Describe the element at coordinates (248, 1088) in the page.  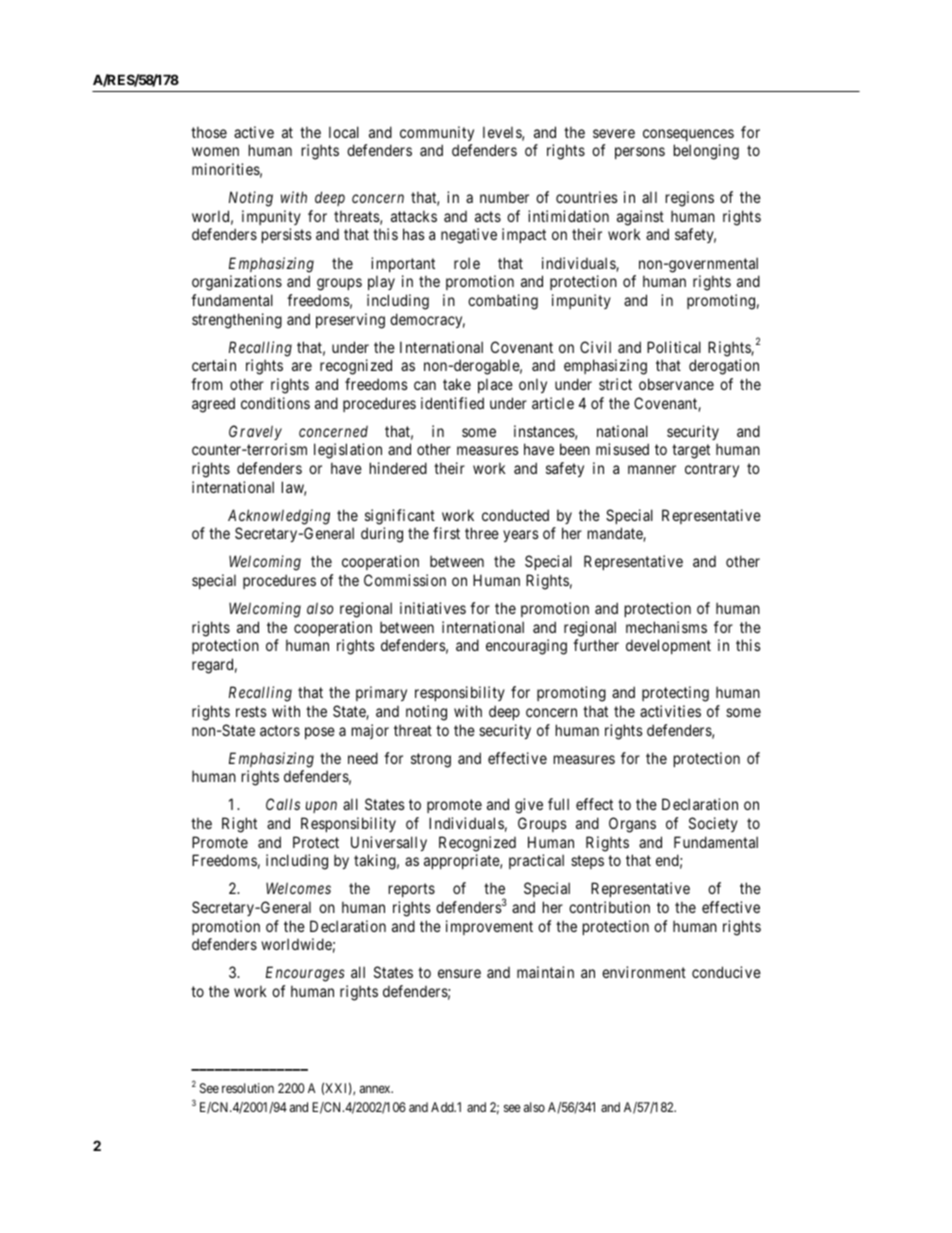
I see `resolution` at that location.
